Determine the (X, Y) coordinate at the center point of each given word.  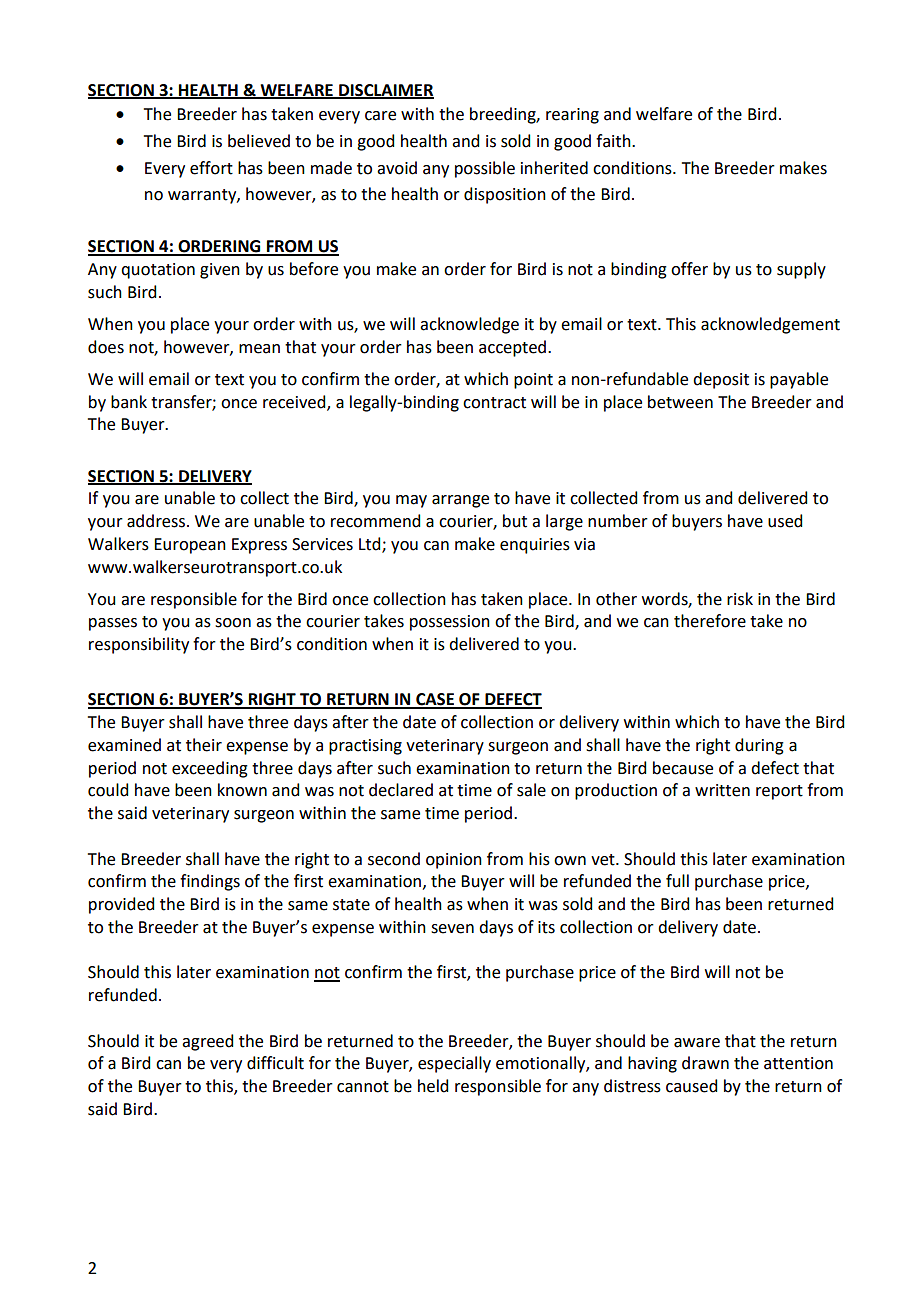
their (204, 745)
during (759, 746)
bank (129, 402)
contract (494, 403)
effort (211, 168)
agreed (207, 1042)
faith (614, 141)
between (680, 402)
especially (454, 1064)
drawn (705, 1063)
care (380, 116)
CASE (435, 700)
